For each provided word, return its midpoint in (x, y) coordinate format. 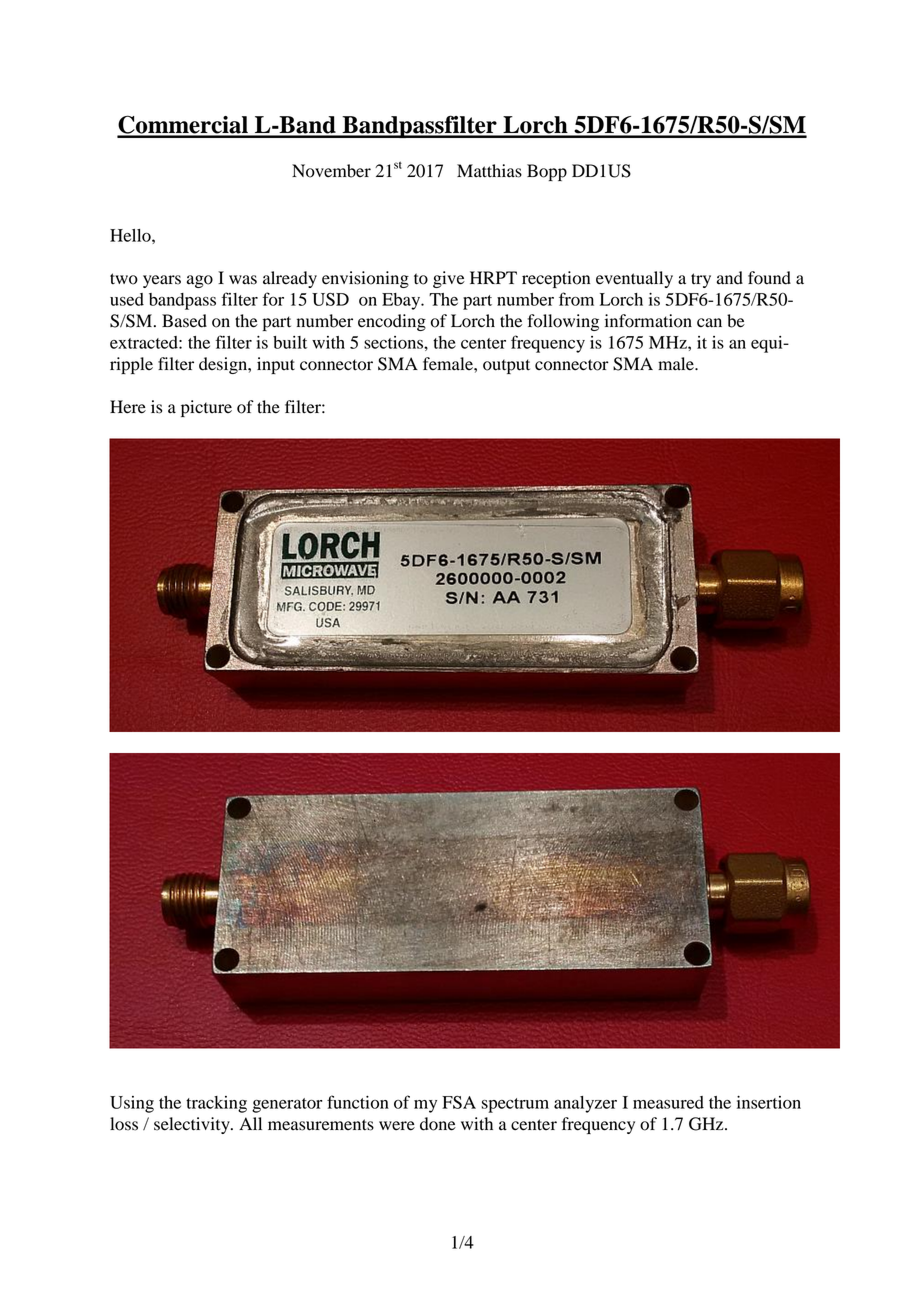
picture (206, 408)
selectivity (193, 1125)
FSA (459, 1102)
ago (200, 281)
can (709, 323)
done (438, 1124)
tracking (216, 1104)
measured (668, 1102)
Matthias (489, 171)
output (506, 366)
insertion (769, 1102)
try (701, 280)
